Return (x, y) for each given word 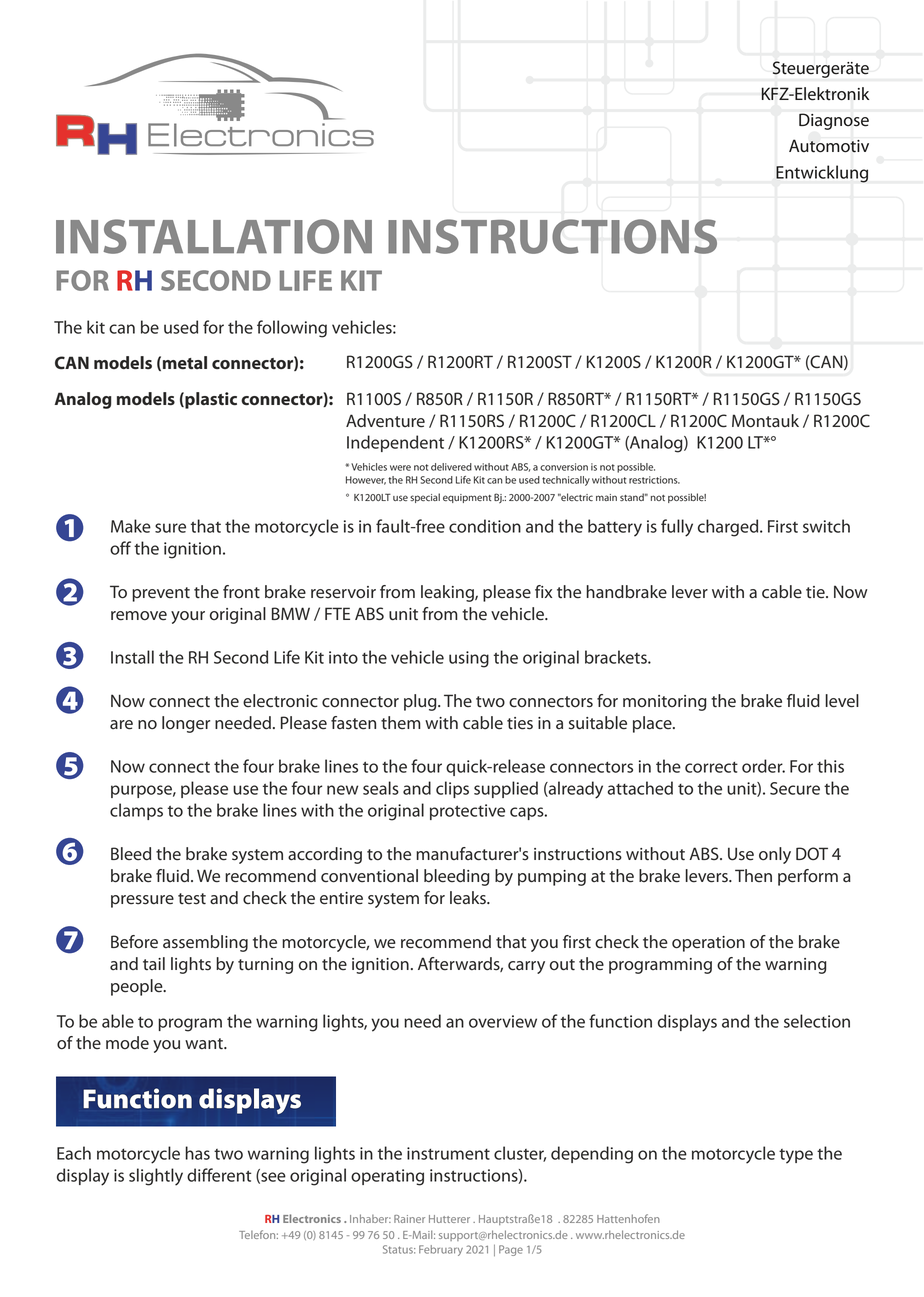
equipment (467, 498)
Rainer (409, 1219)
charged (729, 528)
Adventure (385, 421)
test (192, 899)
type (796, 1156)
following (292, 329)
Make (131, 526)
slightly (156, 1177)
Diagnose (834, 121)
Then (753, 876)
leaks (469, 898)
